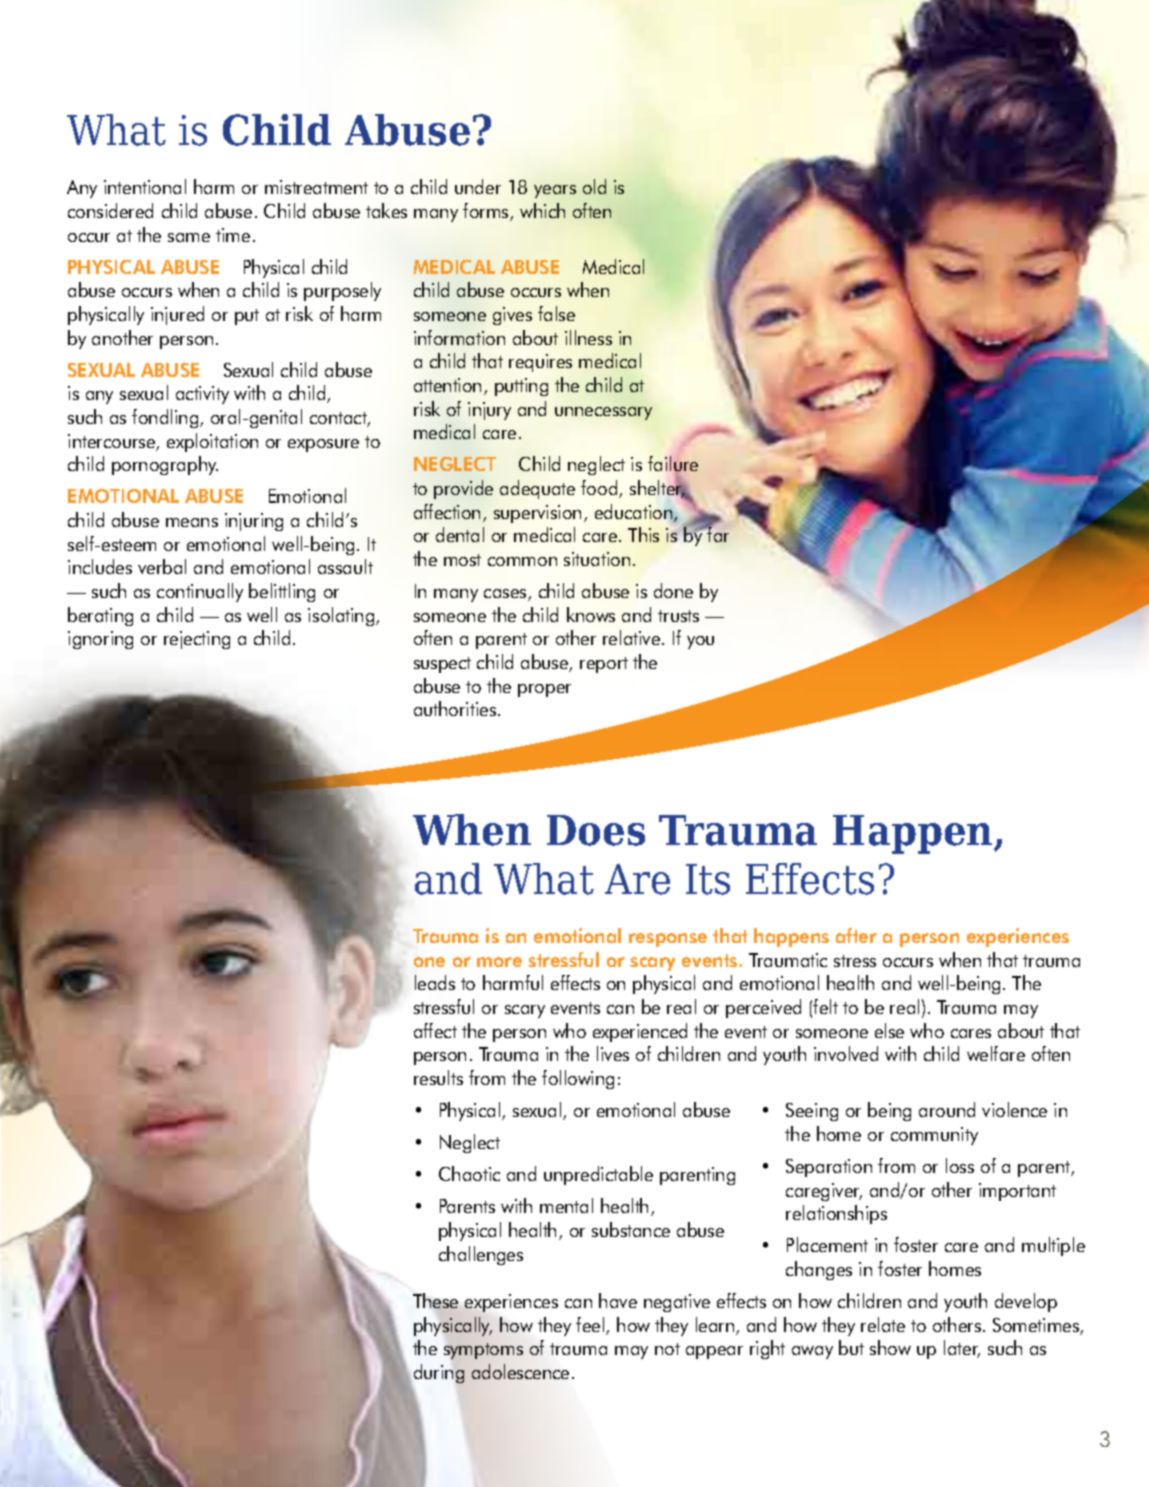 This screenshot has height=1487, width=1149. I want to click on trusts, so click(678, 616).
